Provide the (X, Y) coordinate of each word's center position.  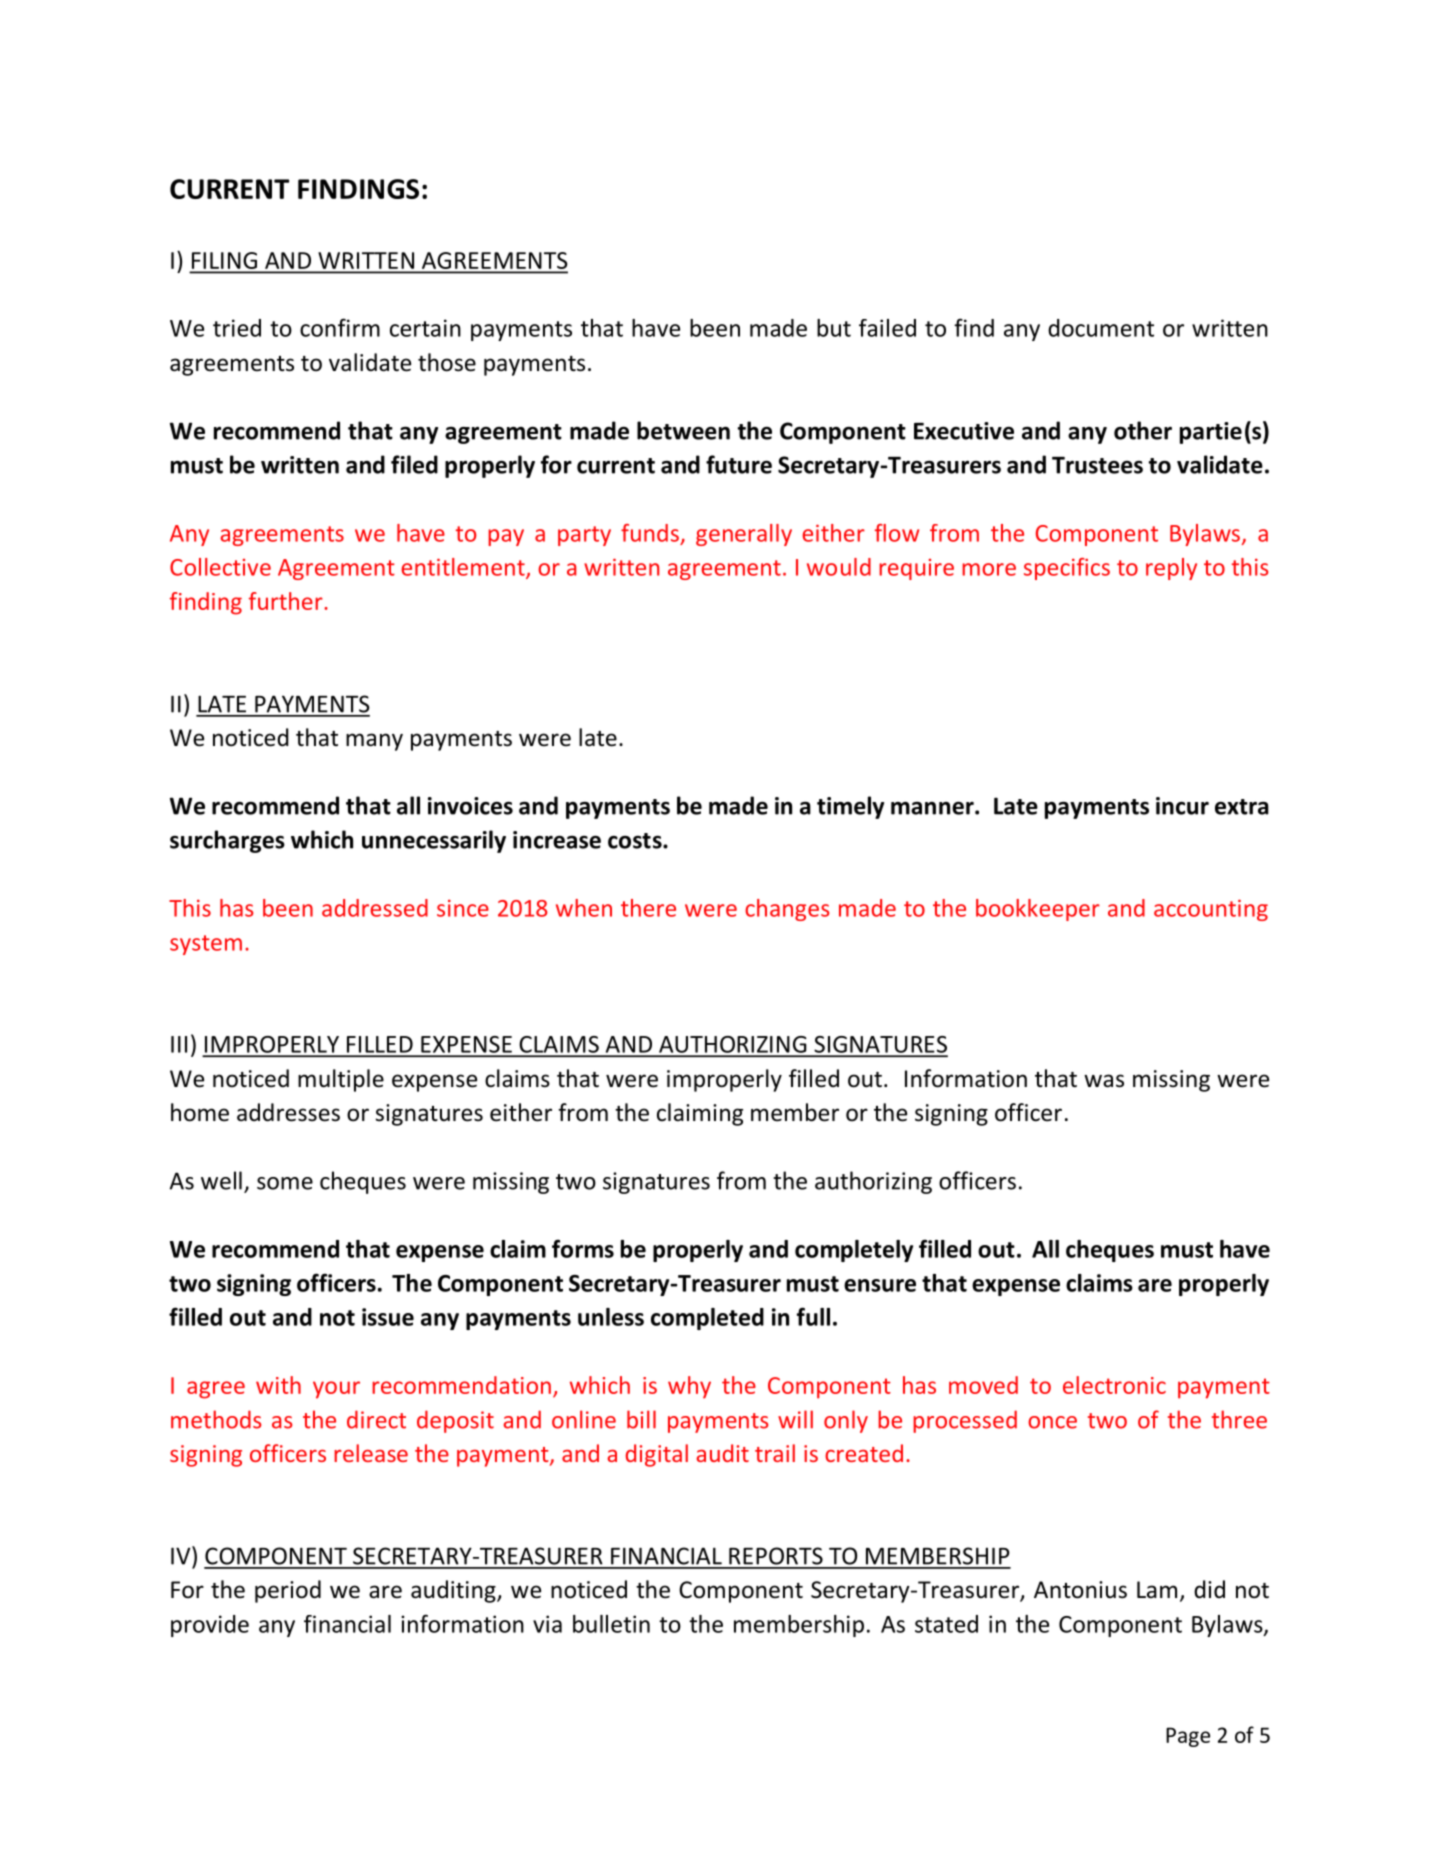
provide (210, 1626)
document (1101, 328)
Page (1188, 1737)
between (683, 430)
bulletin (611, 1624)
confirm (340, 327)
